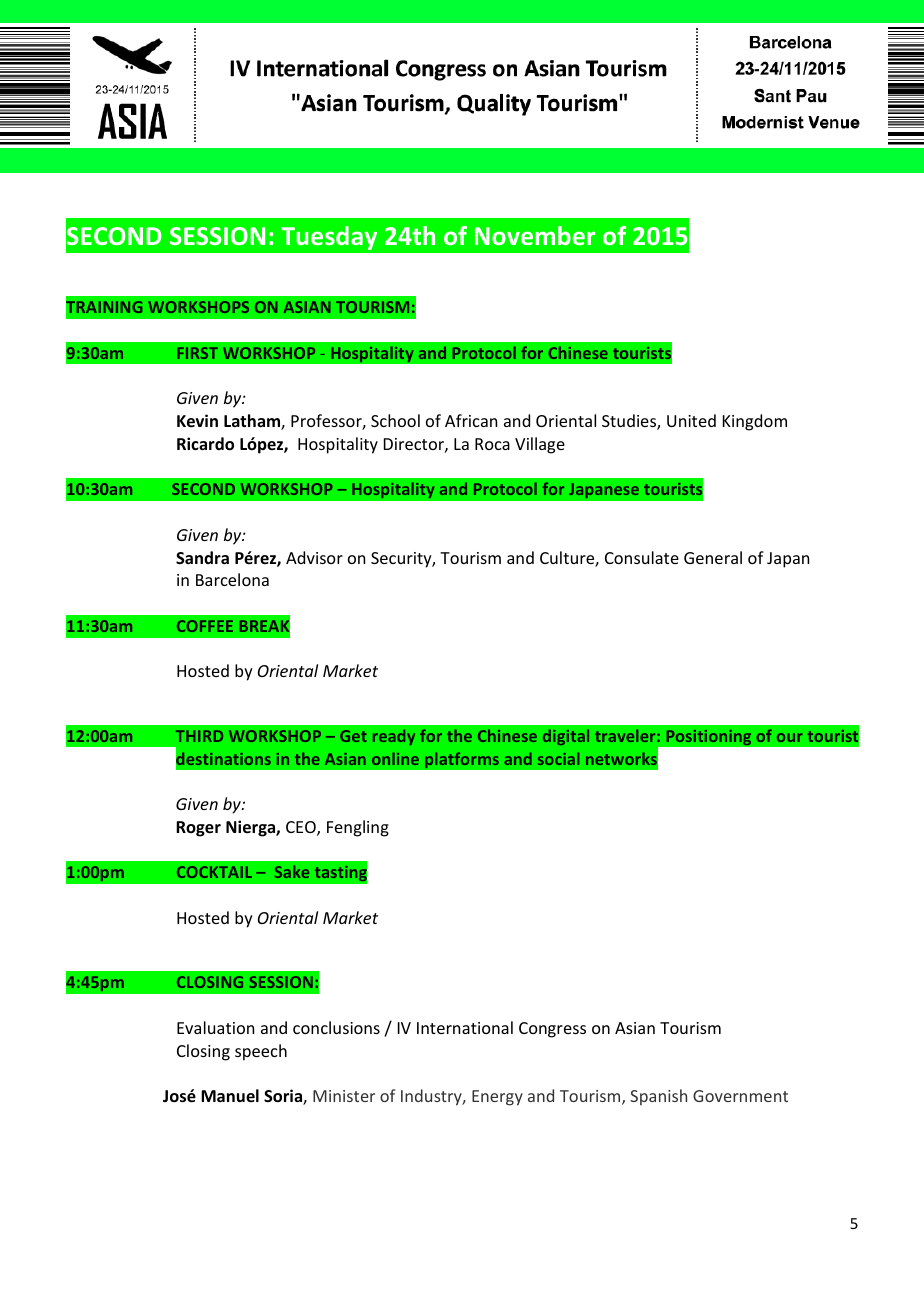 The height and width of the screenshot is (1308, 924). I want to click on COFFEE, so click(205, 626).
